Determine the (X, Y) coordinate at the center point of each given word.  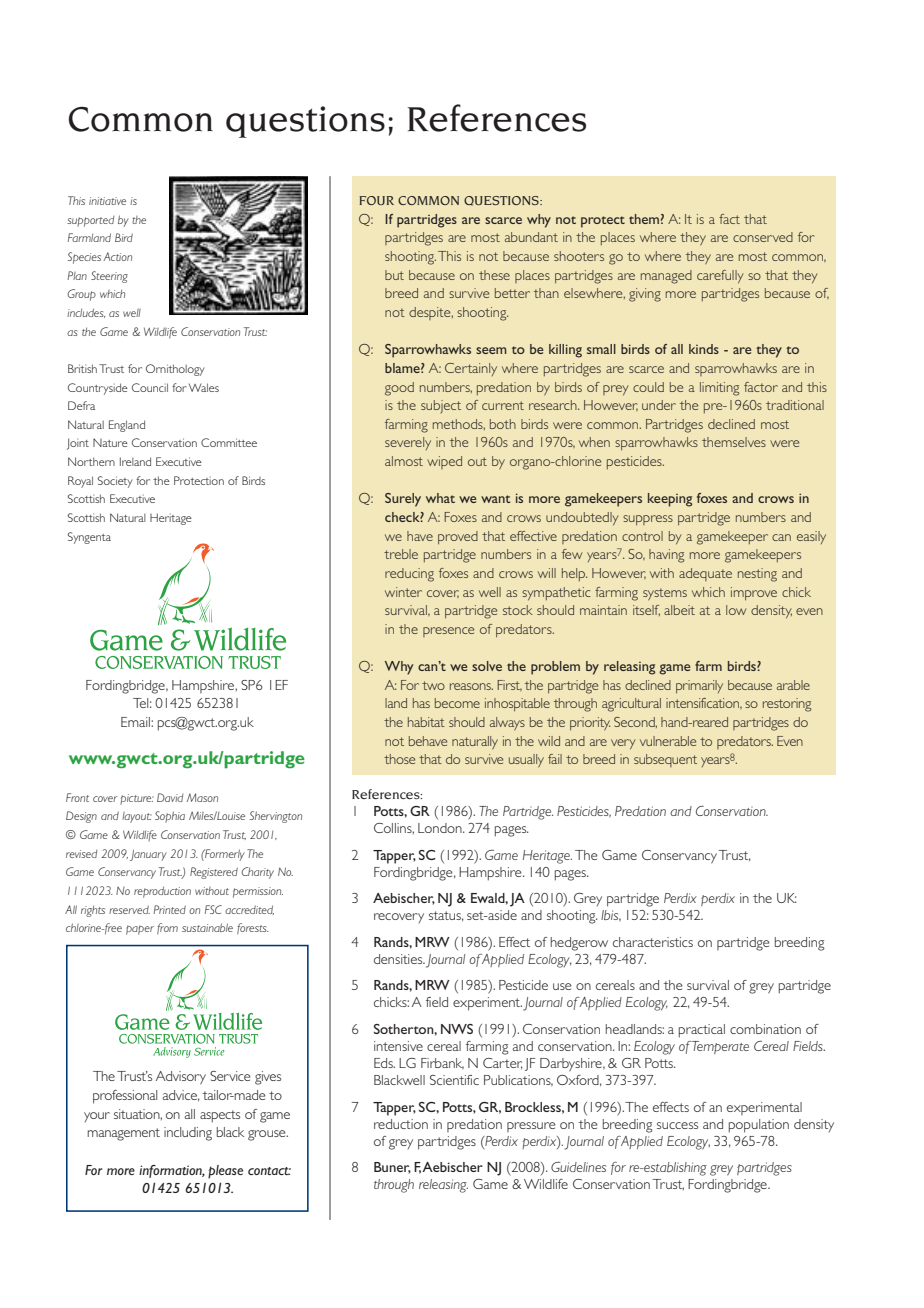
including (188, 1134)
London (441, 828)
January (148, 855)
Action (117, 256)
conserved (763, 237)
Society (115, 482)
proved (458, 537)
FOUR (376, 200)
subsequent (665, 760)
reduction (401, 1124)
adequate (705, 574)
